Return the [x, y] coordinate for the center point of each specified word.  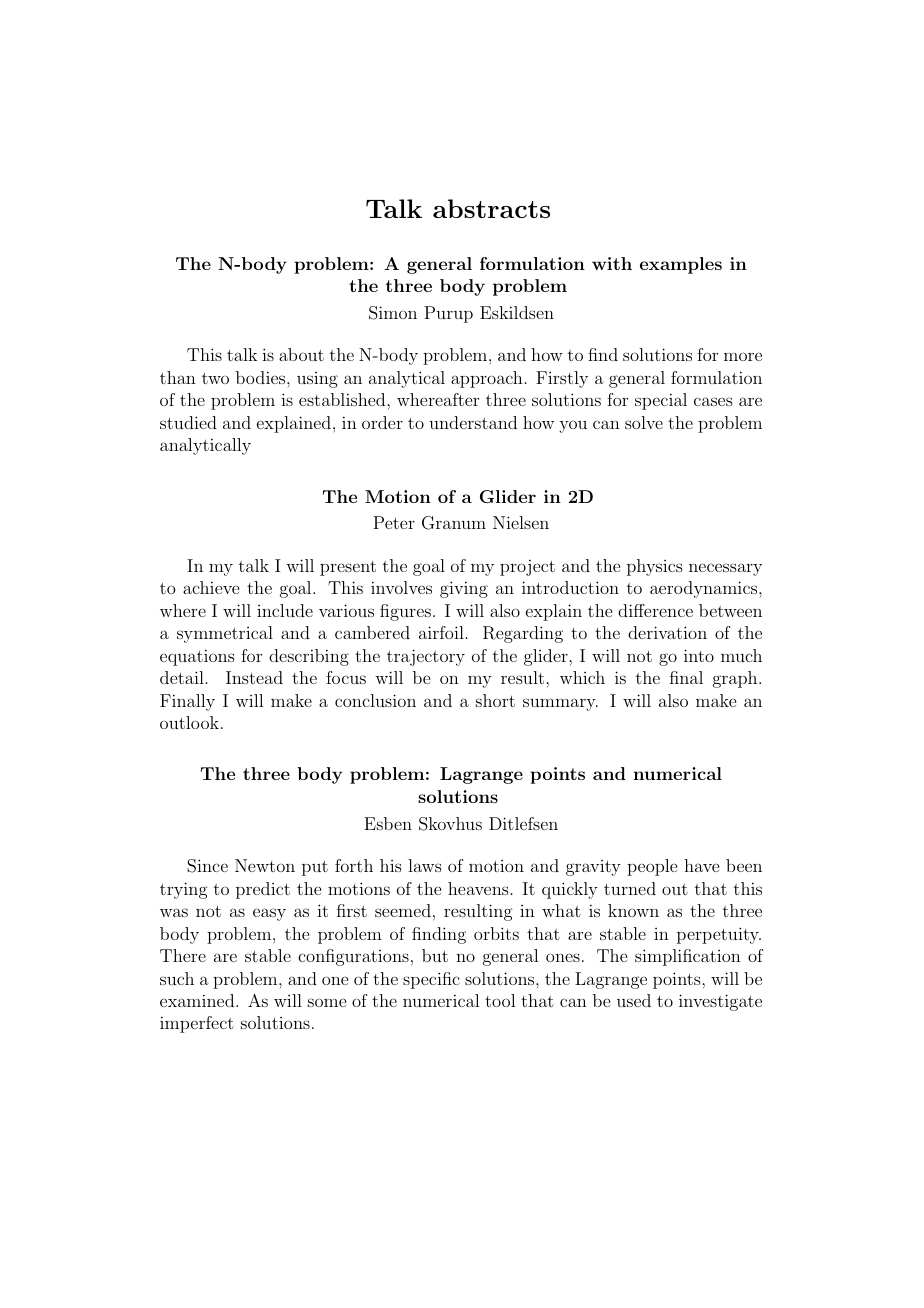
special [661, 401]
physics [655, 567]
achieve [211, 587]
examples [681, 265]
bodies [262, 377]
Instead [254, 677]
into [699, 655]
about [301, 354]
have [701, 865]
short [495, 700]
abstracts [491, 208]
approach [487, 379]
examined [198, 1000]
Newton [265, 865]
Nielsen [521, 522]
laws [425, 865]
